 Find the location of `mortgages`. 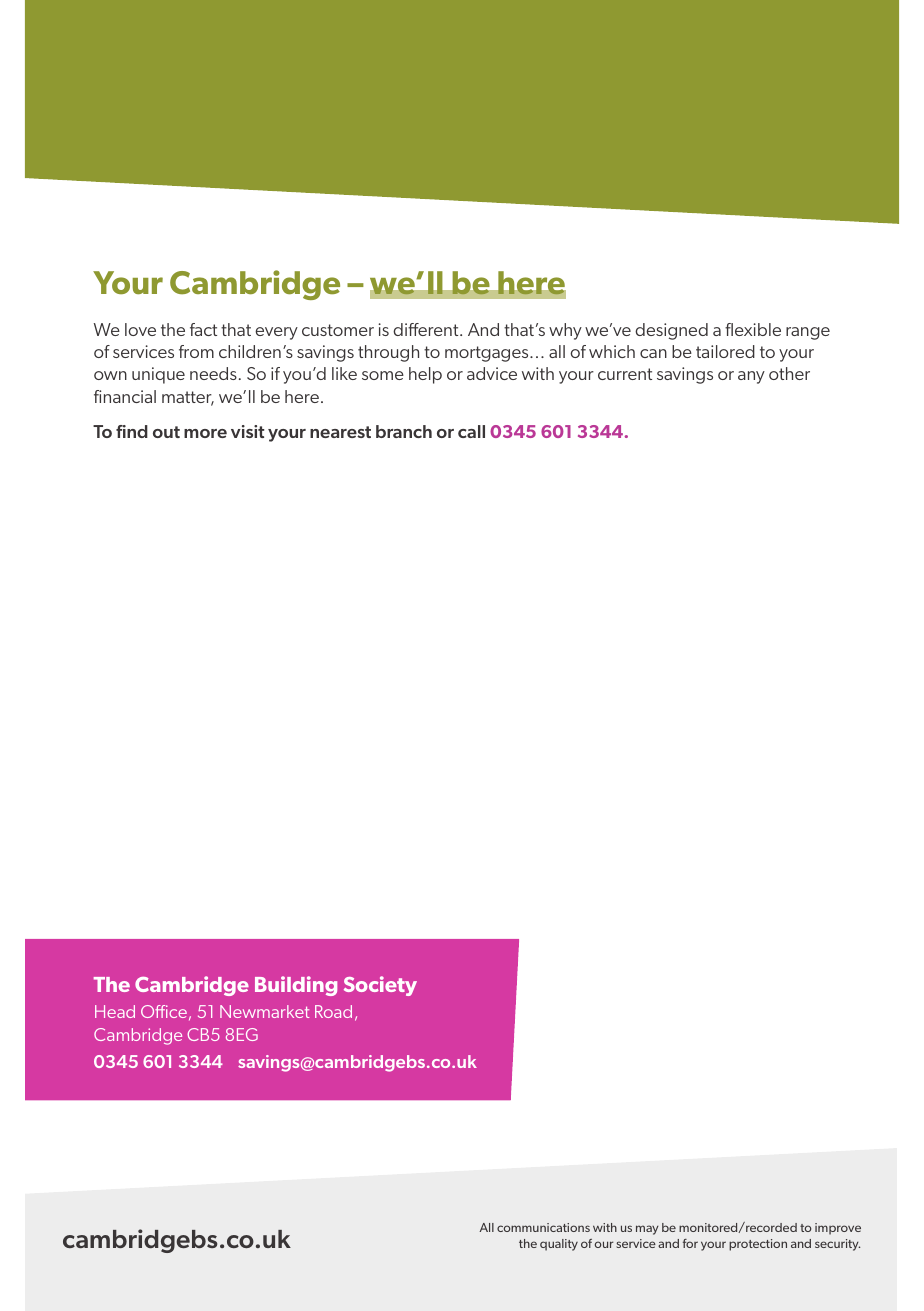

mortgages is located at coordinates (488, 354).
